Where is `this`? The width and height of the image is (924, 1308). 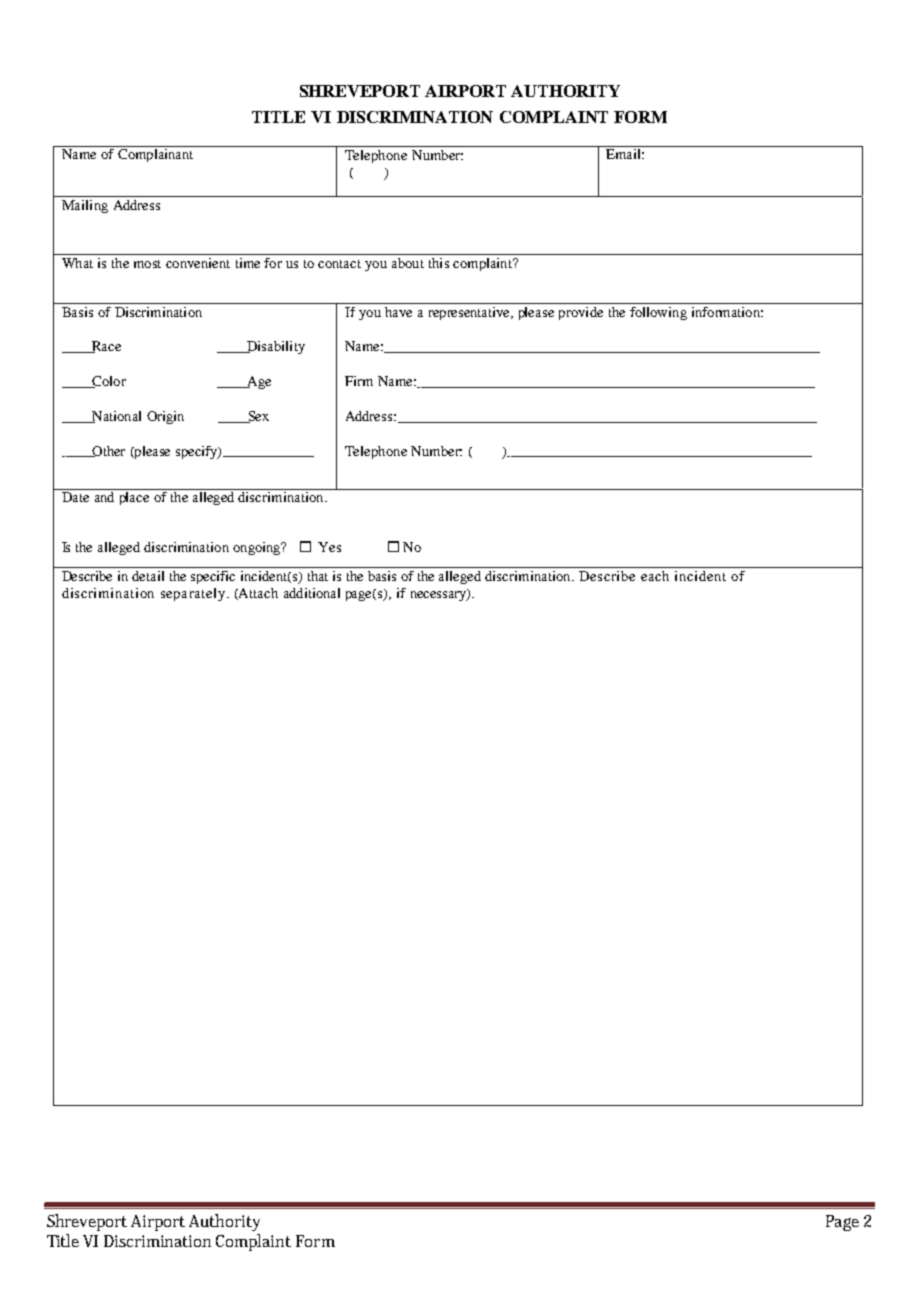 this is located at coordinates (439, 263).
